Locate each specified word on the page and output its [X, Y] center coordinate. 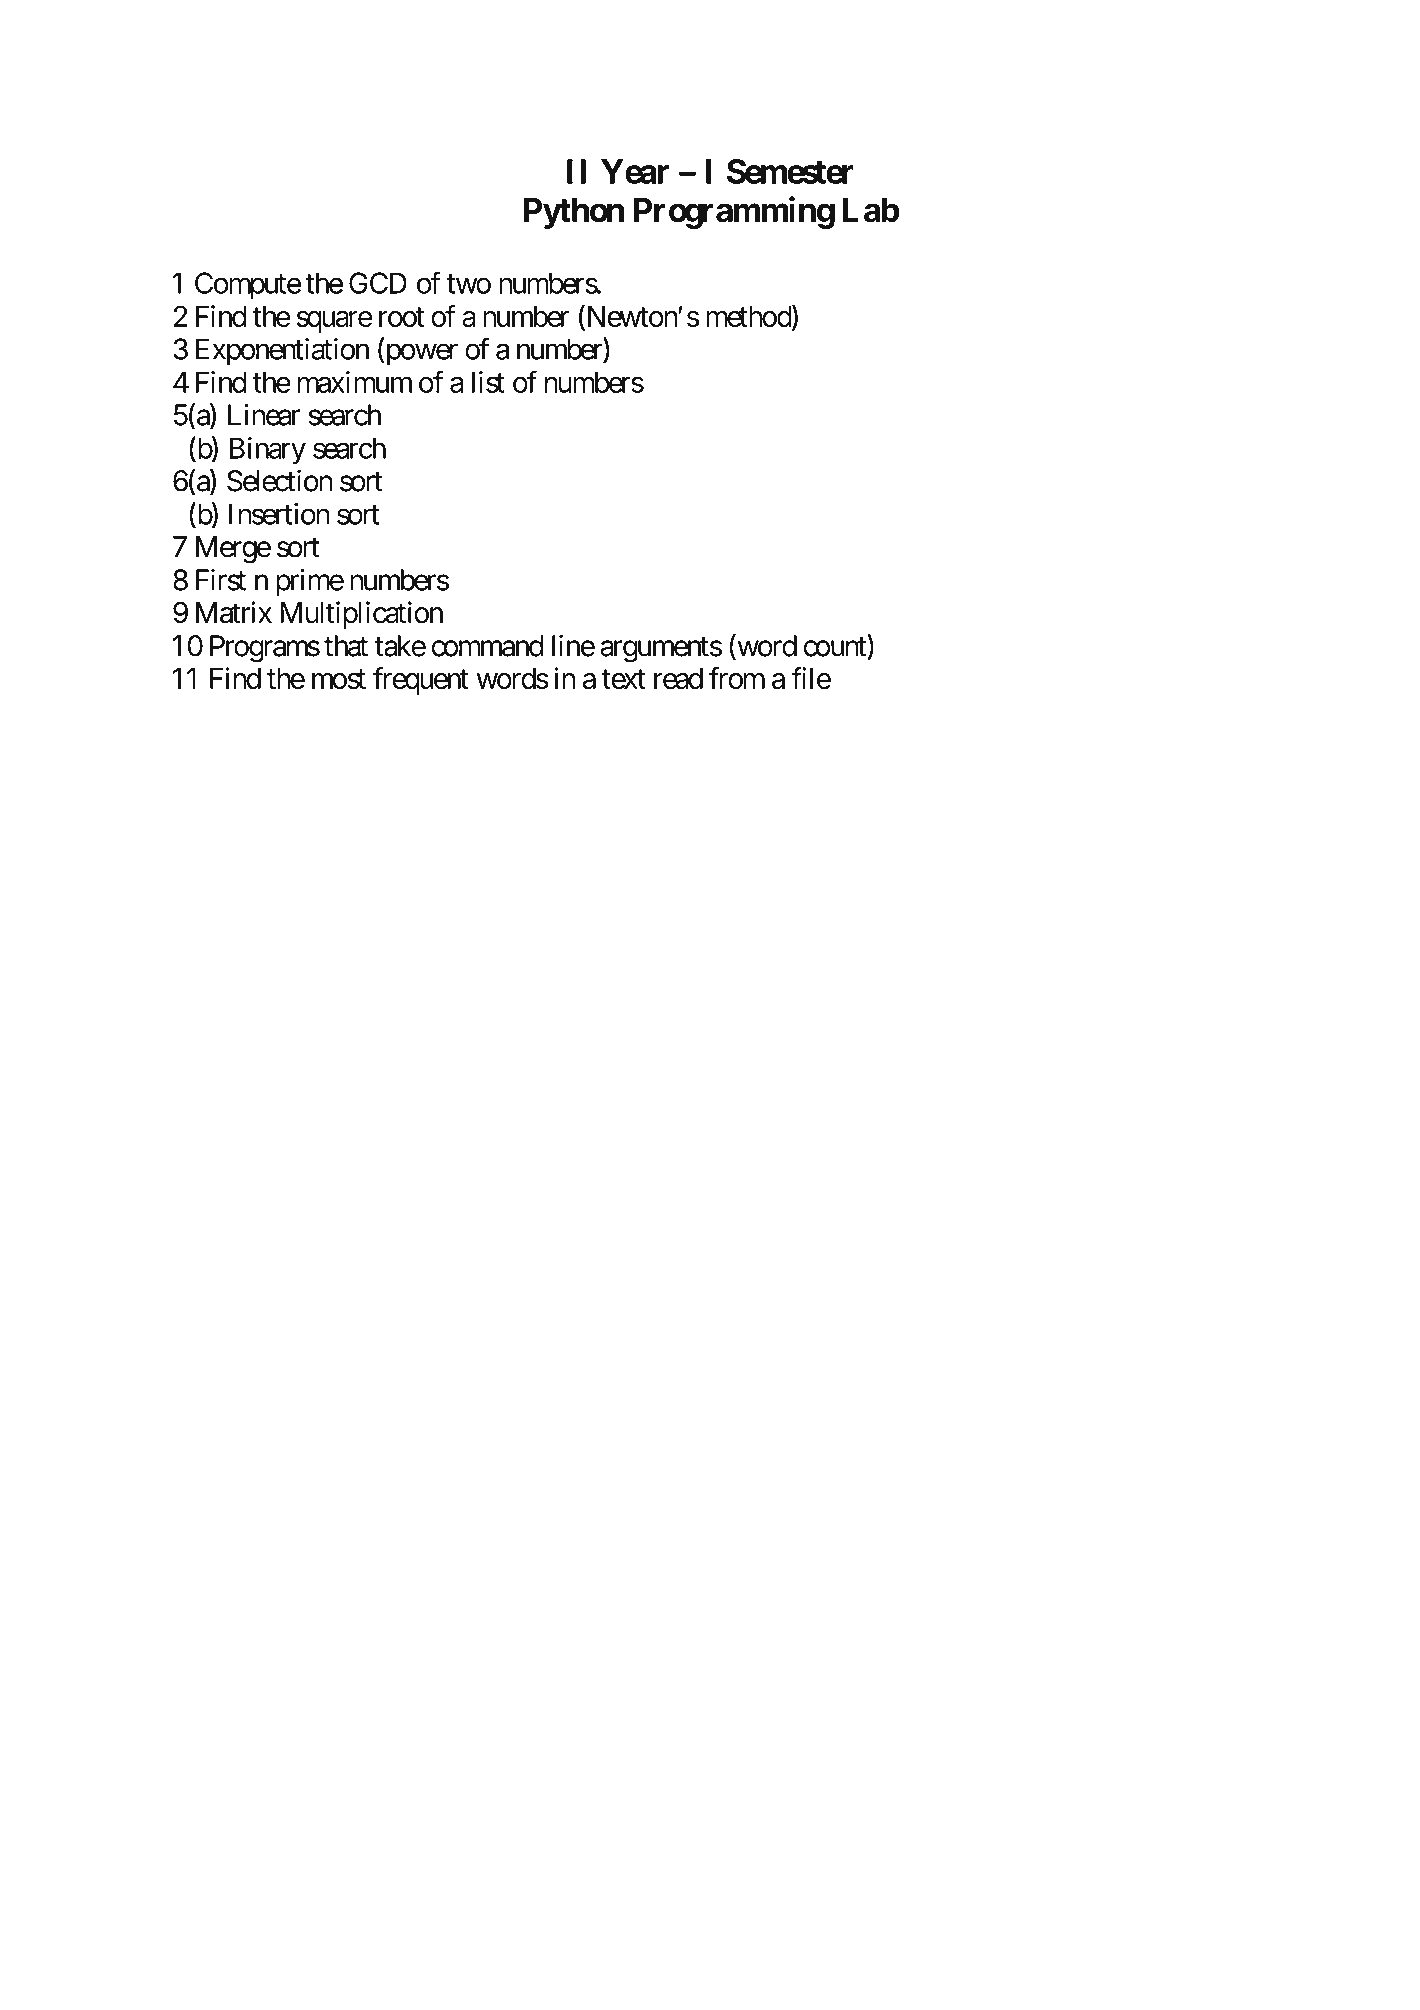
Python [574, 213]
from [737, 678]
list [488, 382]
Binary [268, 451]
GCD [378, 283]
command [487, 646]
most [339, 679]
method [749, 317]
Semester [790, 171]
